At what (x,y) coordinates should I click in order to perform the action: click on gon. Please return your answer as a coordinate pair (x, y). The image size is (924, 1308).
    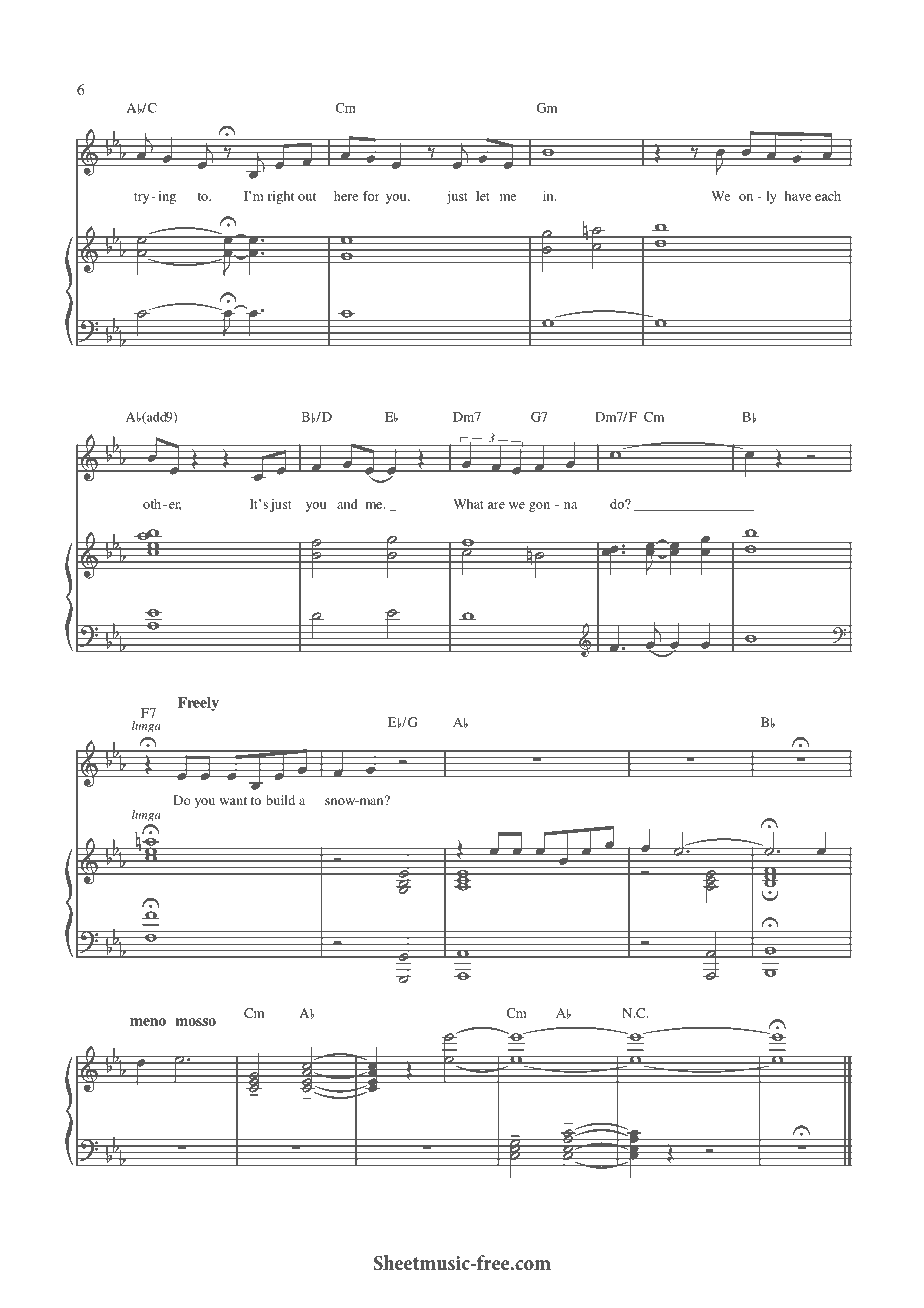
    Looking at the image, I should click on (539, 507).
